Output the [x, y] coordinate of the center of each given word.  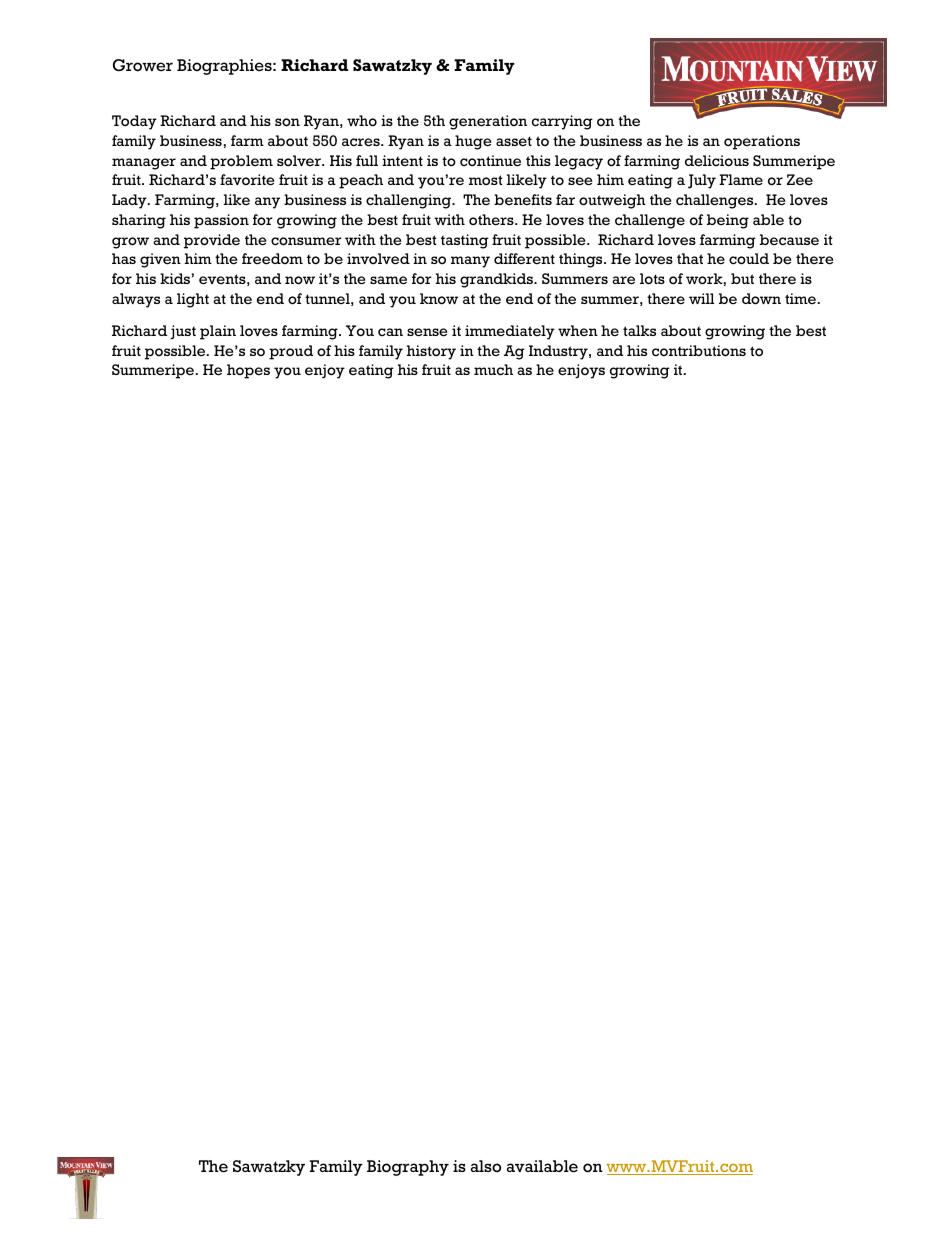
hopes [248, 371]
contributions [699, 351]
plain [218, 332]
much [493, 370]
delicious [717, 161]
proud [291, 352]
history [431, 352]
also [486, 1166]
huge [473, 142]
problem [241, 162]
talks [639, 330]
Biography [408, 1168]
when [578, 330]
